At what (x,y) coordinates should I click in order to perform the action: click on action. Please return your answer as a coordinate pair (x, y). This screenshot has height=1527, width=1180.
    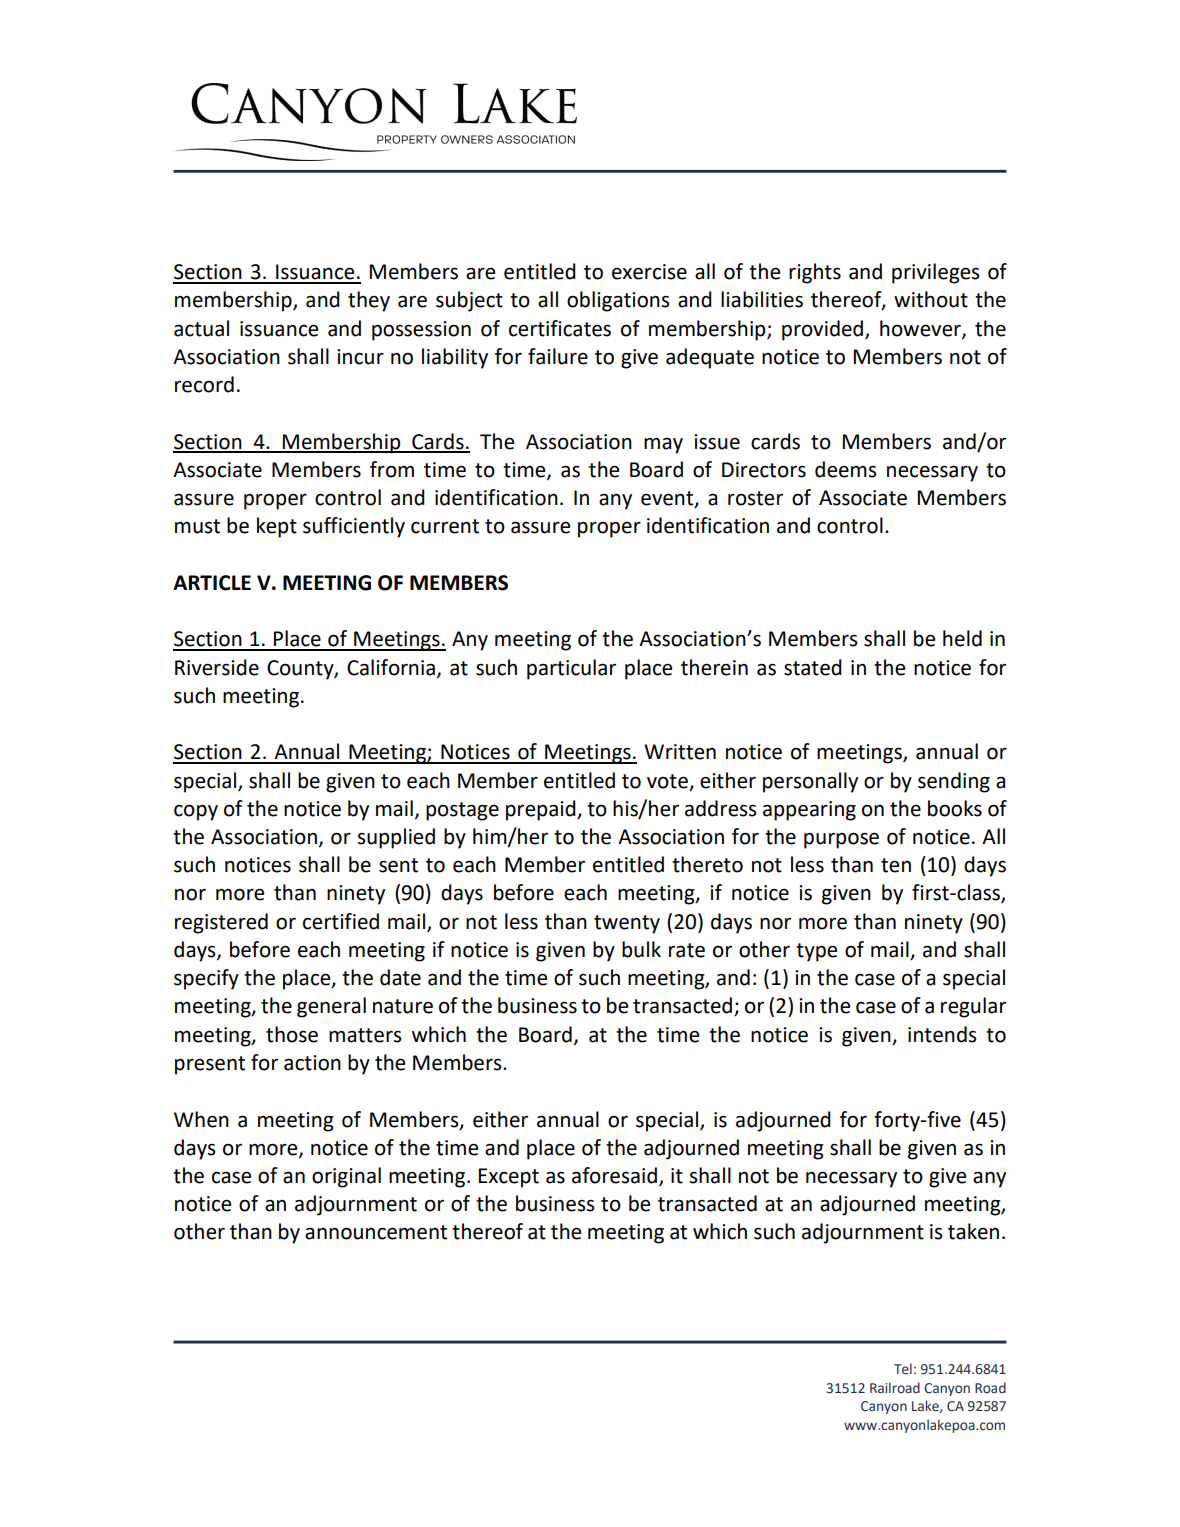
    Looking at the image, I should click on (312, 1063).
